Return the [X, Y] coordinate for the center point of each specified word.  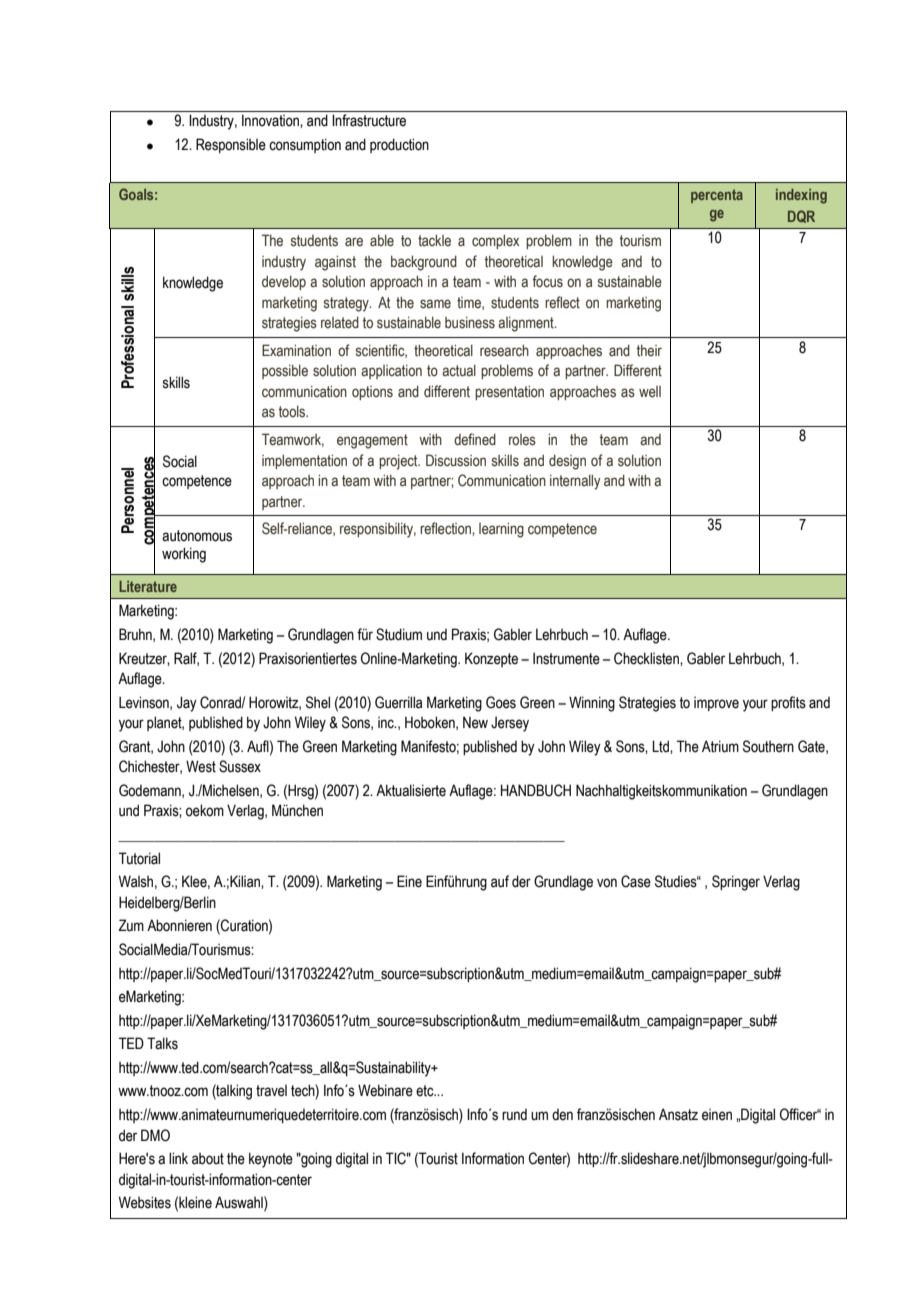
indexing [801, 196]
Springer [736, 883]
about [208, 1159]
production [399, 145]
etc [426, 1091]
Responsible [231, 145]
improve [716, 704]
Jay [187, 704]
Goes [501, 702]
